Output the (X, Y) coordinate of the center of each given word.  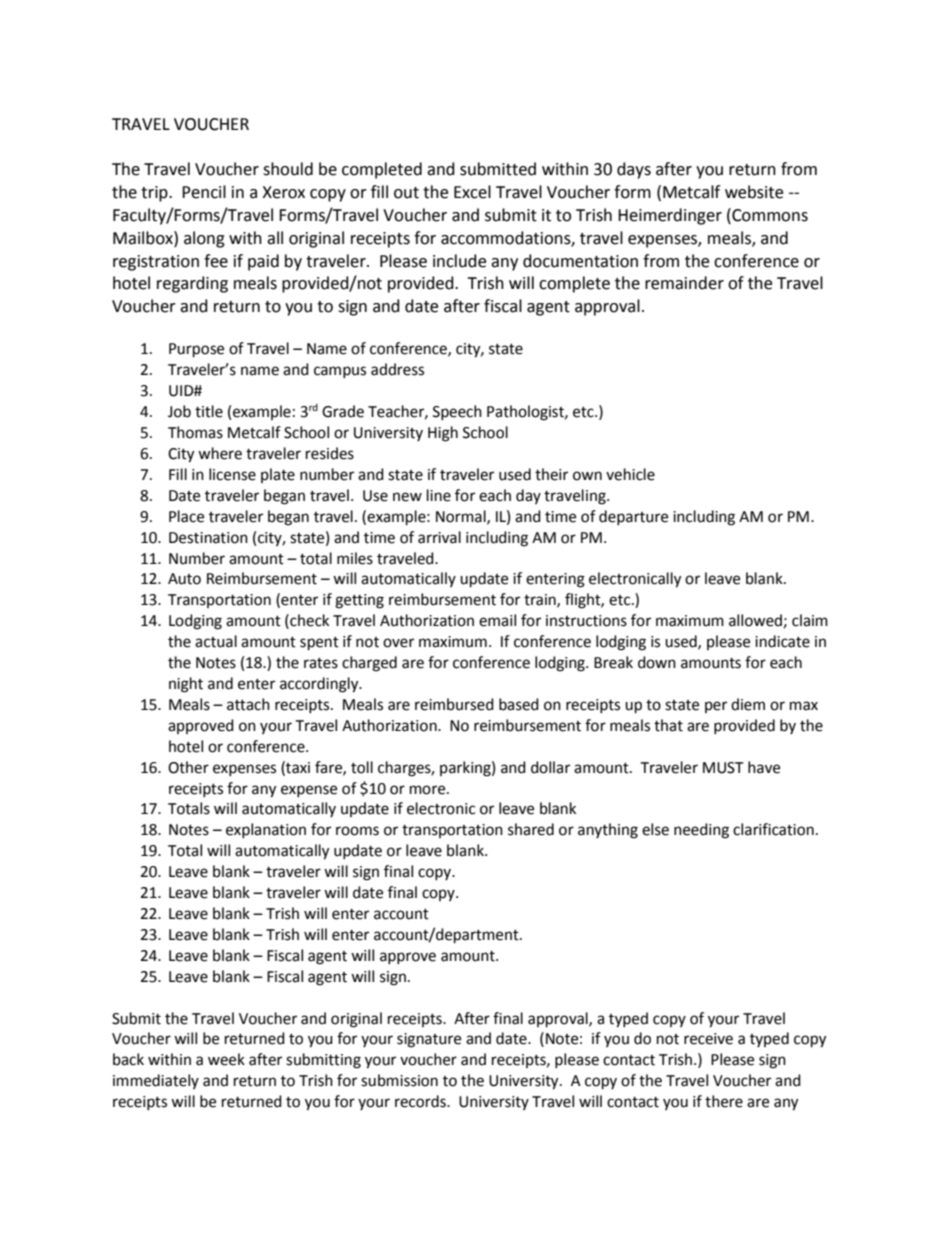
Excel (472, 192)
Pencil (204, 192)
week (226, 1059)
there (724, 1101)
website (754, 192)
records (421, 1101)
